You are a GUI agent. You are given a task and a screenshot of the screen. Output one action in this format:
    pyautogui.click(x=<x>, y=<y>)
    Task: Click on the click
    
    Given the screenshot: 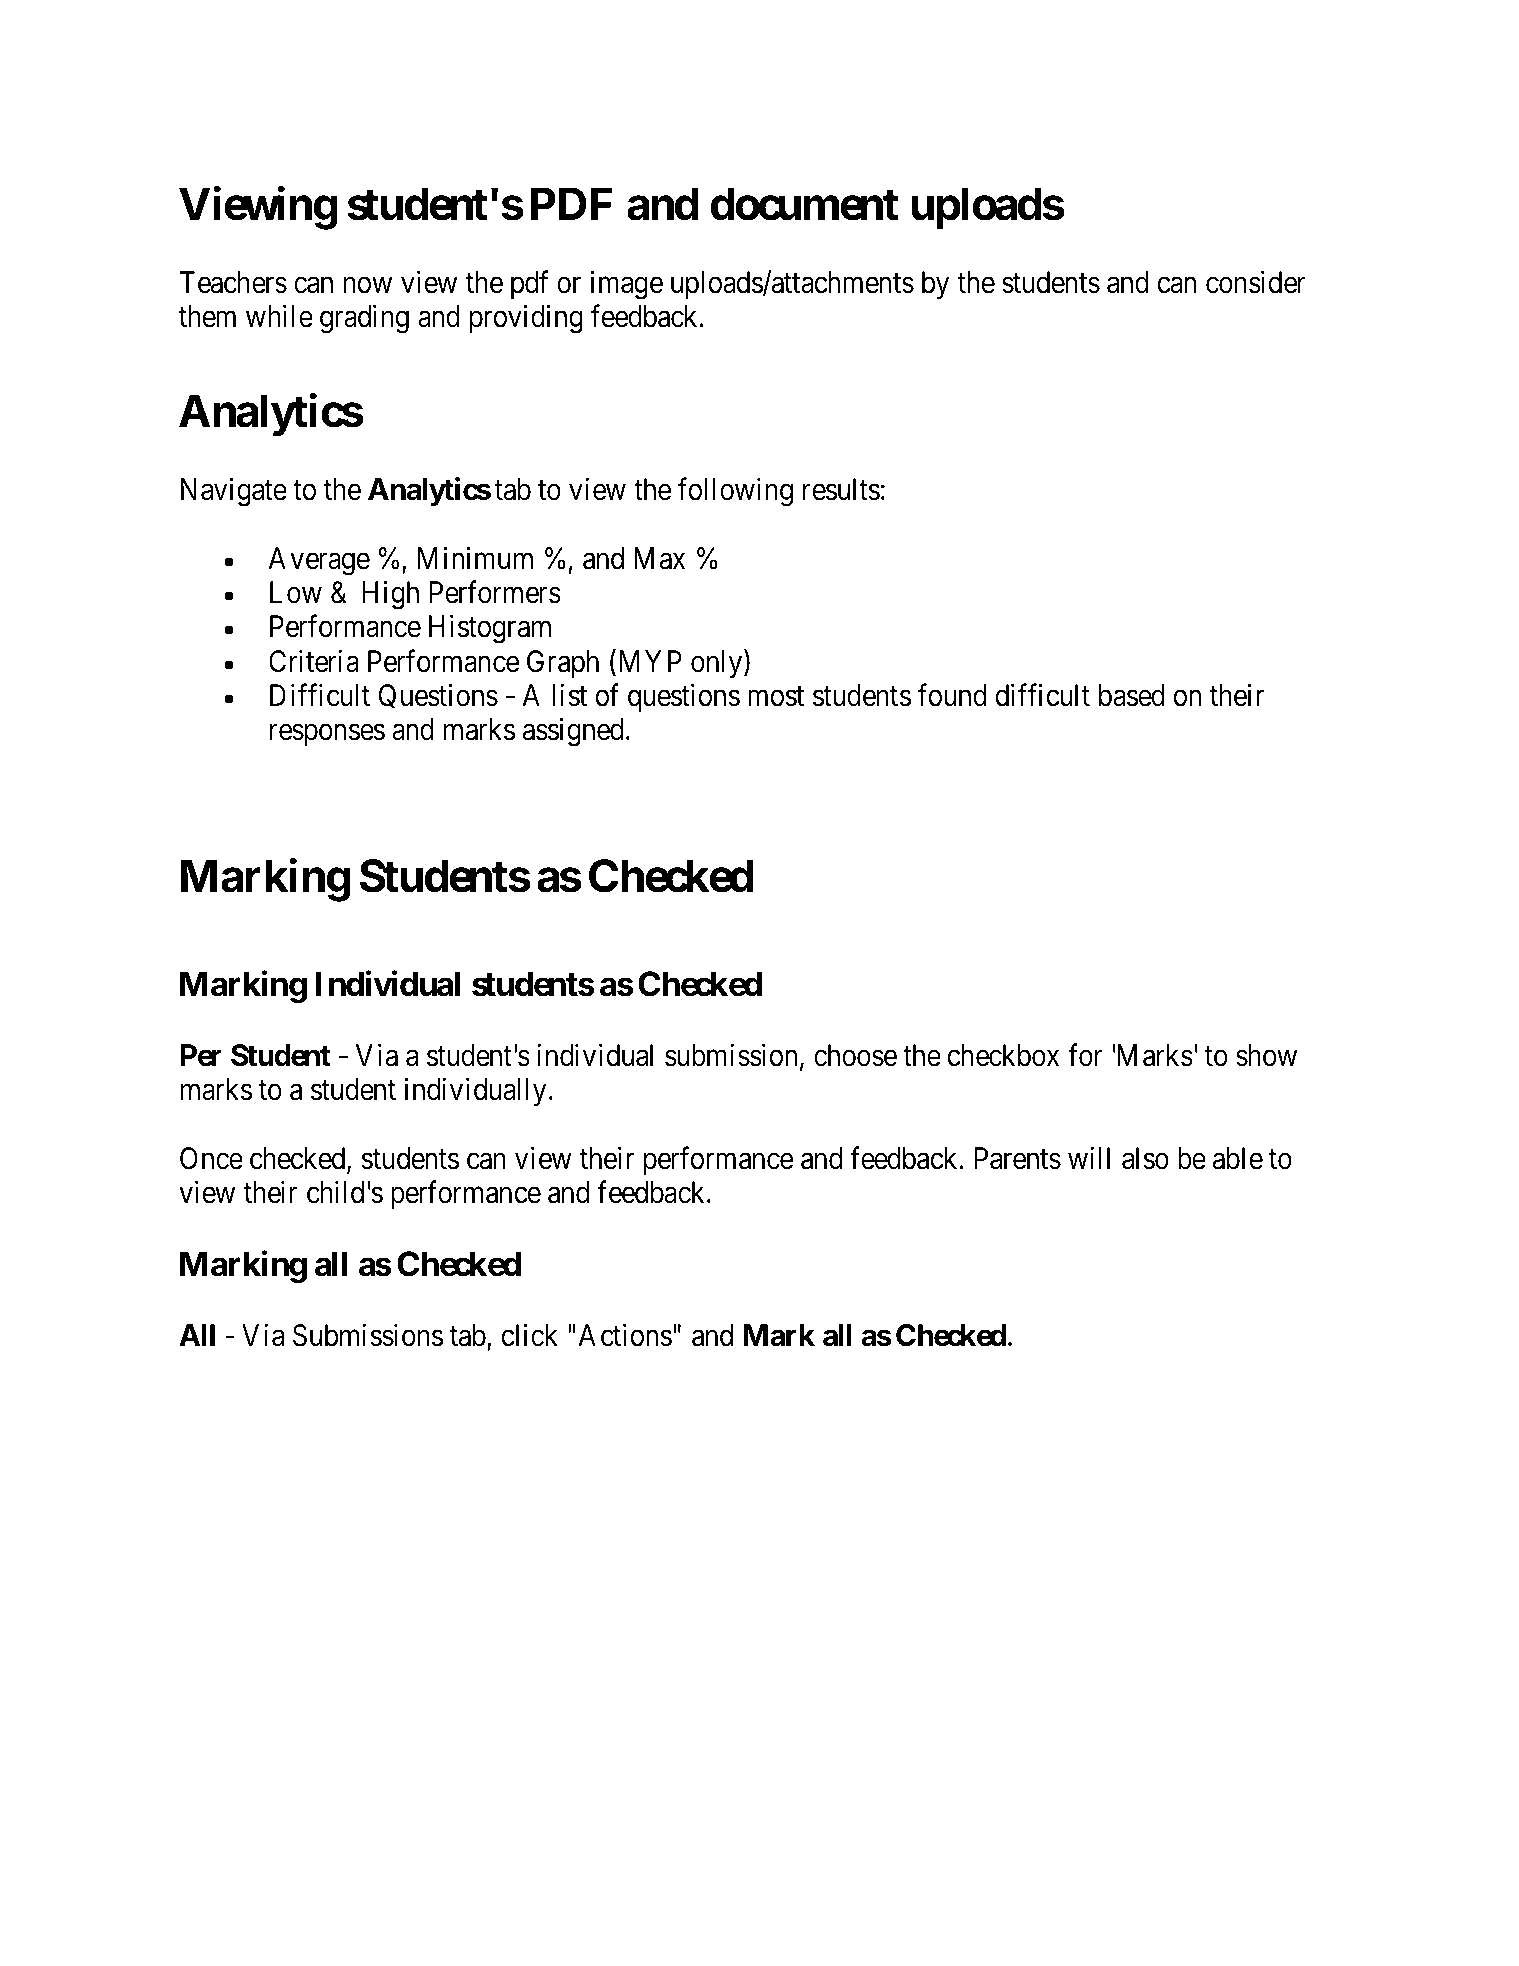 What is the action you would take?
    pyautogui.click(x=530, y=1335)
